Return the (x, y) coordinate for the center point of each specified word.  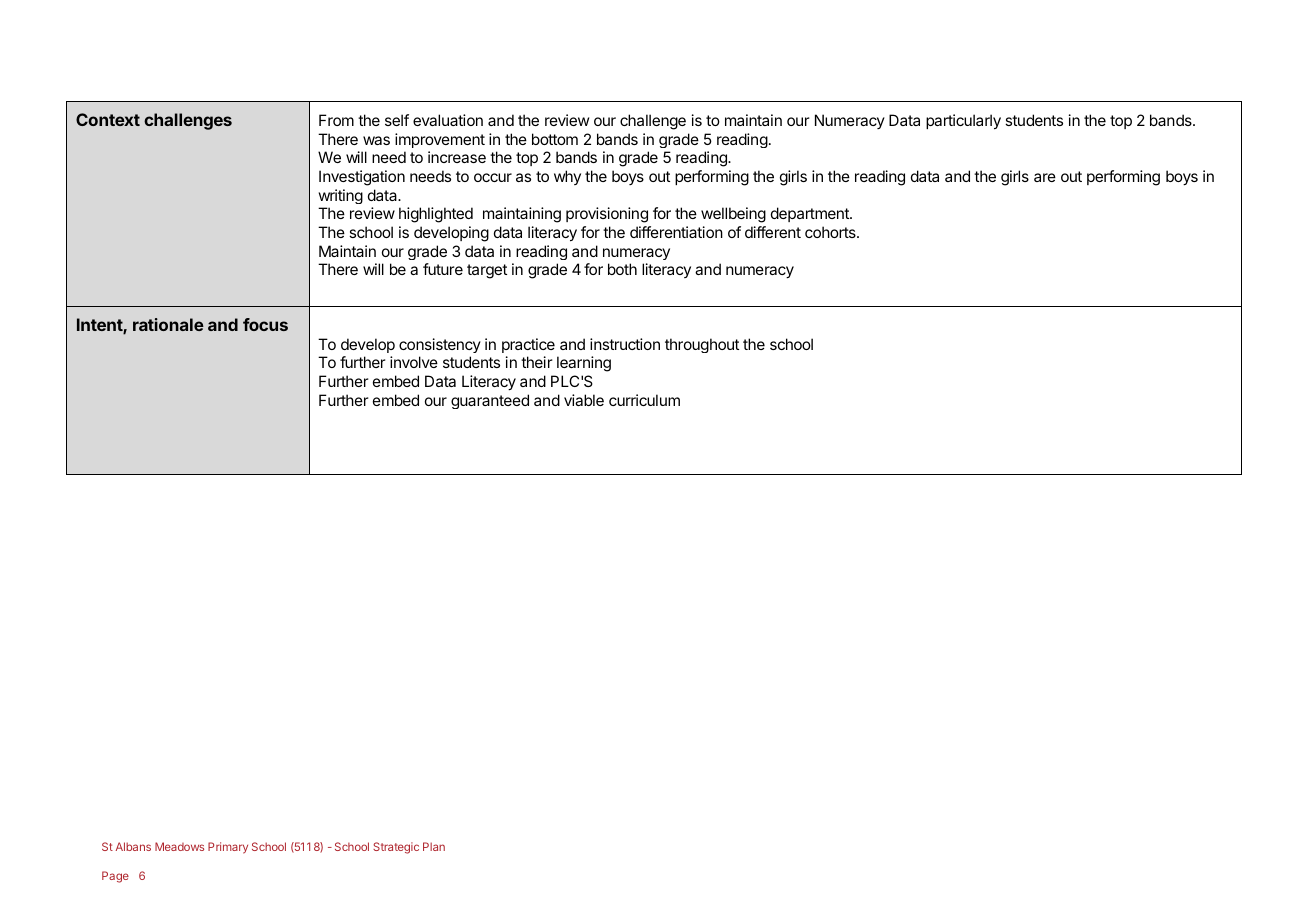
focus (265, 324)
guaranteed (490, 401)
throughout (702, 345)
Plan (434, 846)
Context (108, 119)
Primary (228, 848)
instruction (625, 344)
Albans (133, 846)
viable (584, 400)
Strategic (396, 848)
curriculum (644, 400)
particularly (963, 122)
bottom (555, 139)
